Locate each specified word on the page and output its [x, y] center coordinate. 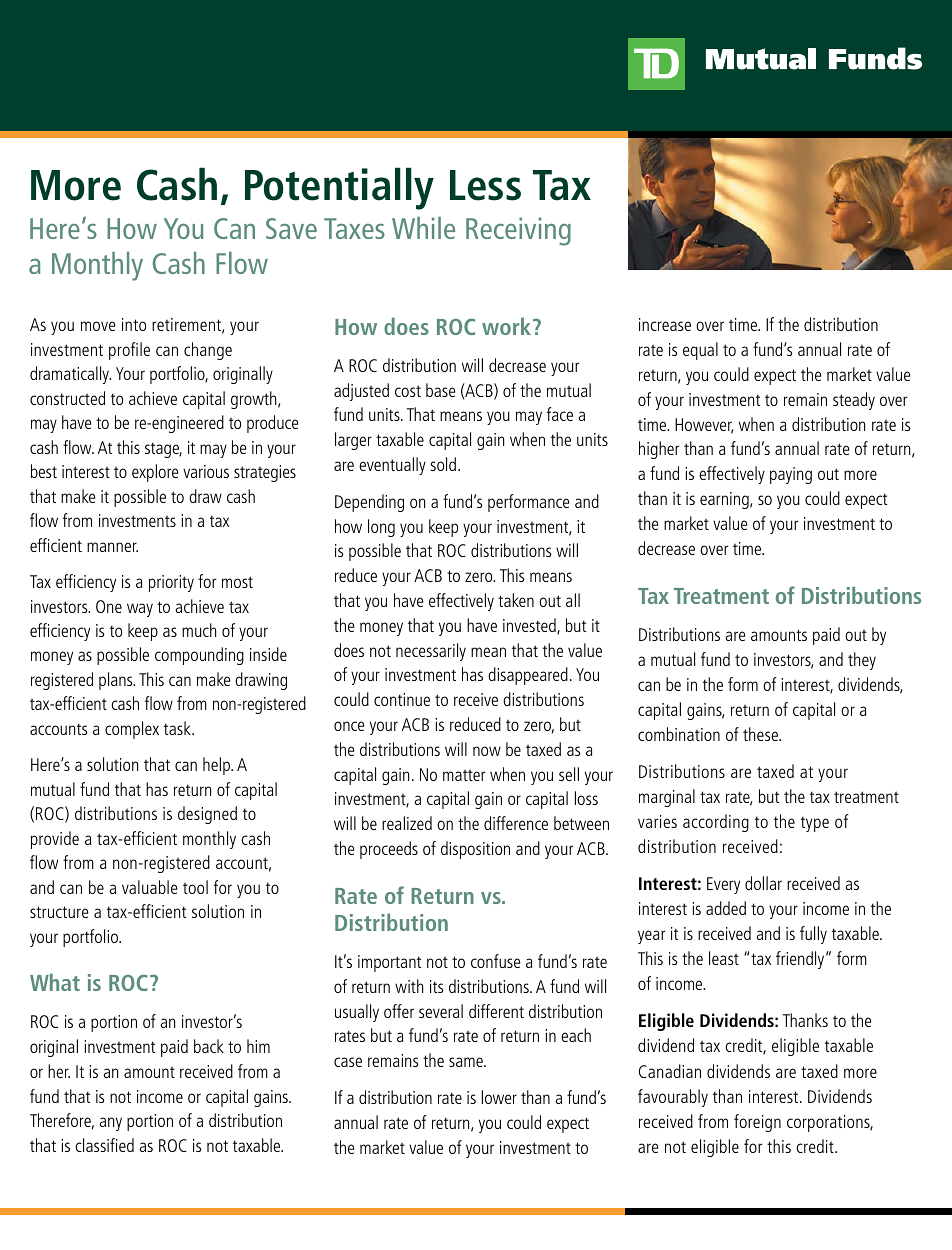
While [423, 228]
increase [665, 324]
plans [117, 681]
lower [499, 1097]
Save [291, 228]
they [862, 661]
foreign [757, 1123]
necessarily [431, 652]
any [110, 1124]
